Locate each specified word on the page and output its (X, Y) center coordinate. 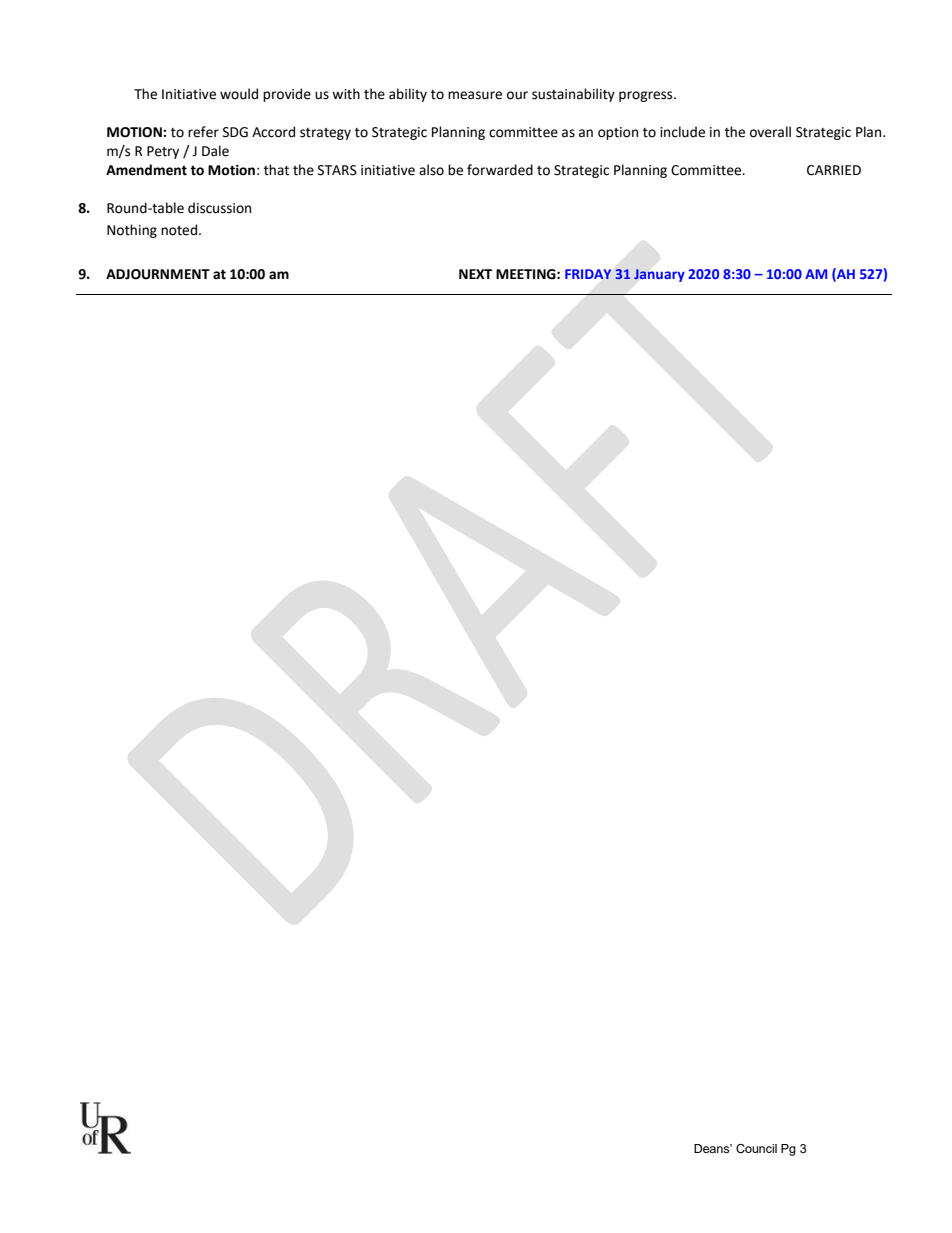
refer (203, 132)
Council (756, 1149)
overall (770, 132)
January (659, 275)
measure (475, 95)
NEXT (475, 274)
